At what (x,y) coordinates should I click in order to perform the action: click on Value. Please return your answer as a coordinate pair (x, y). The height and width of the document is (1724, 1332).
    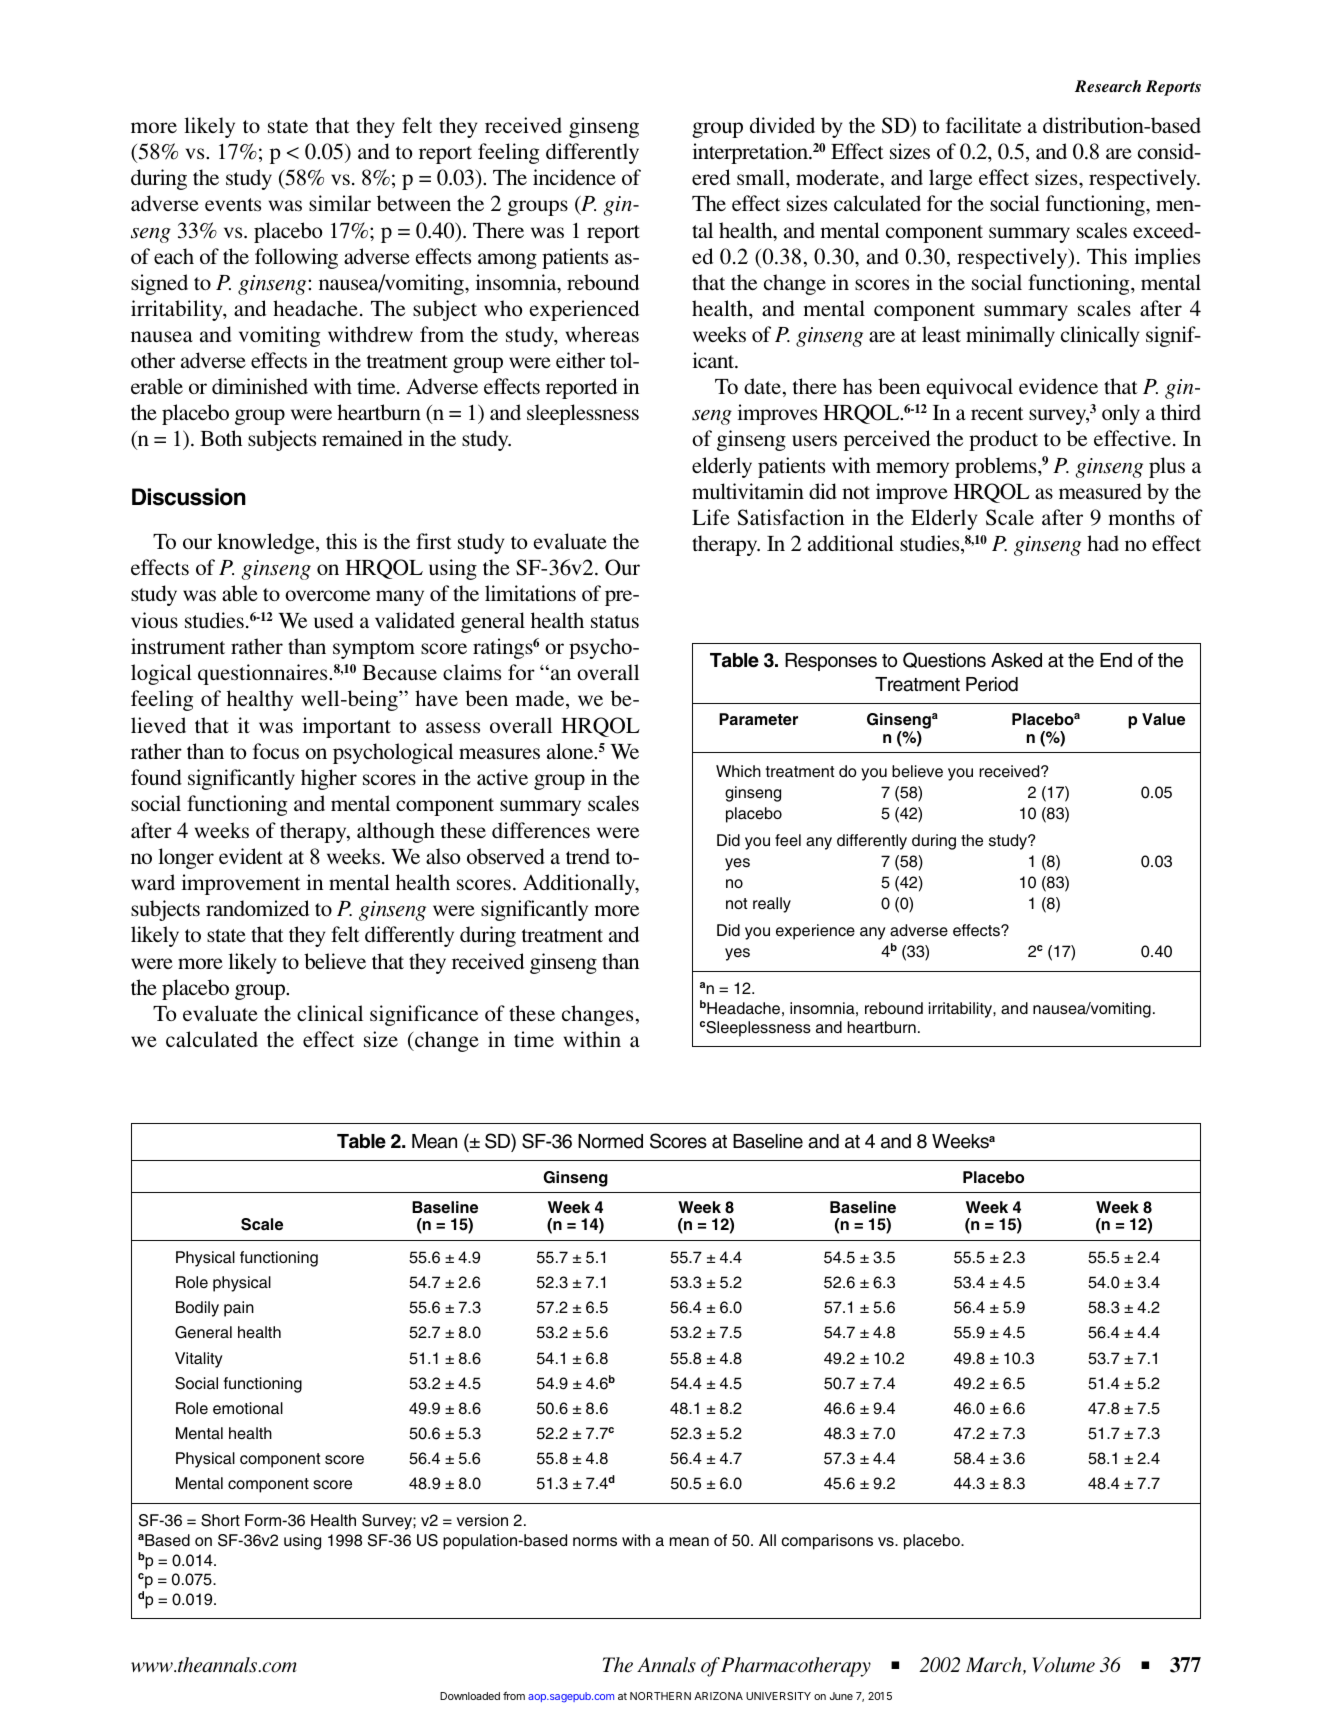
    Looking at the image, I should click on (1163, 719).
